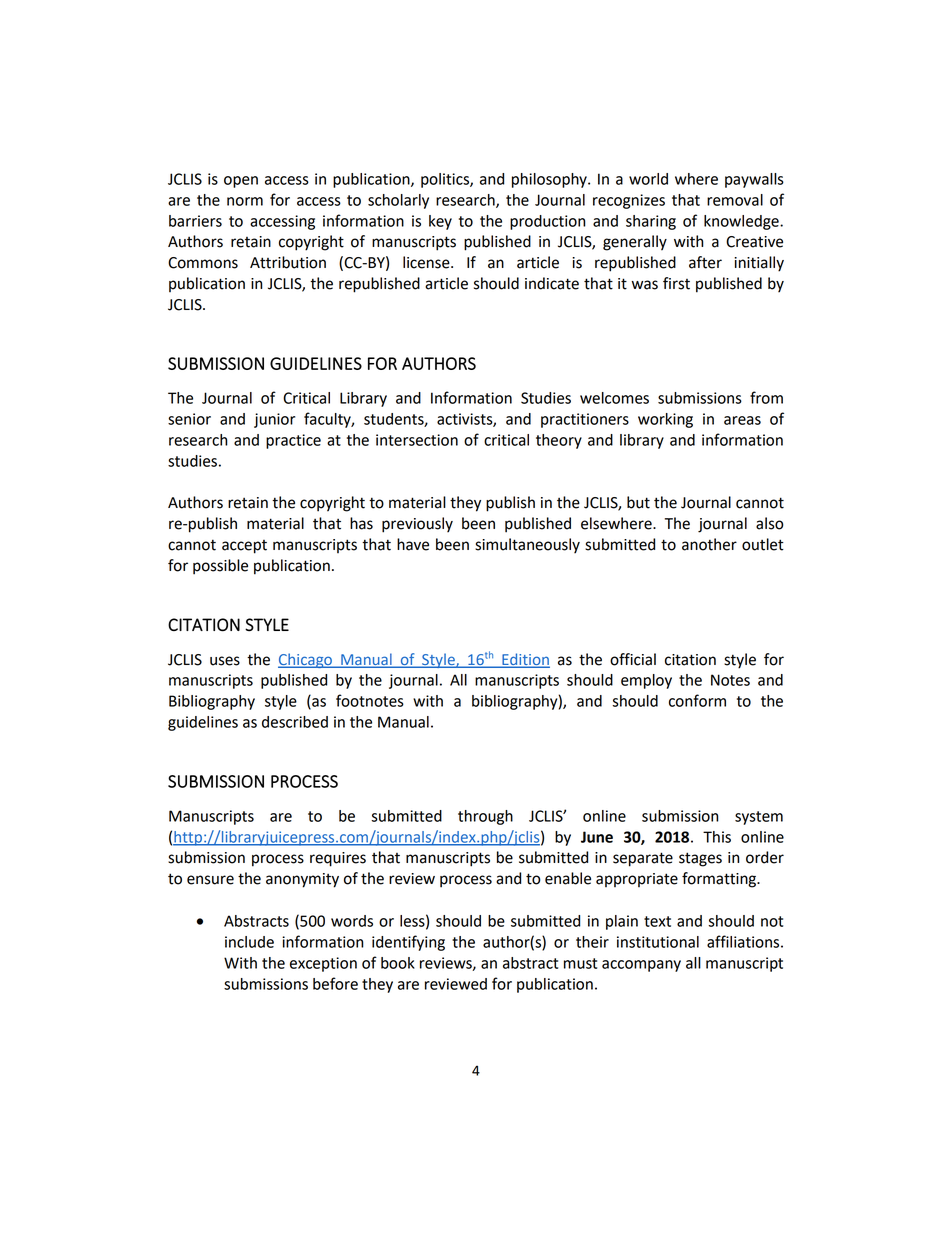 This page has width=952, height=1233. Describe the element at coordinates (245, 201) in the page. I see `norm` at that location.
